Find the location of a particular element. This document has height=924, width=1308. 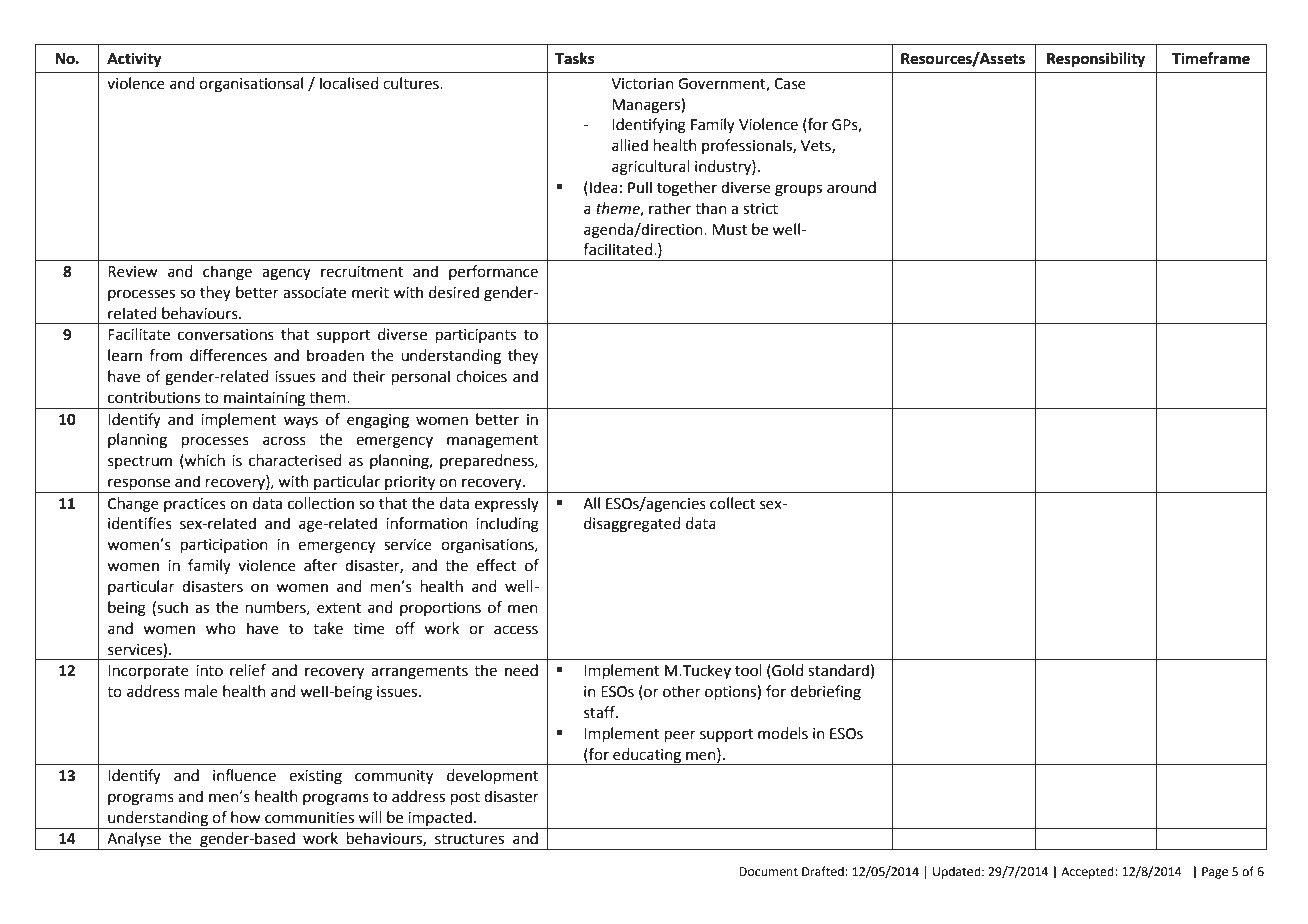

Victorian is located at coordinates (642, 84).
